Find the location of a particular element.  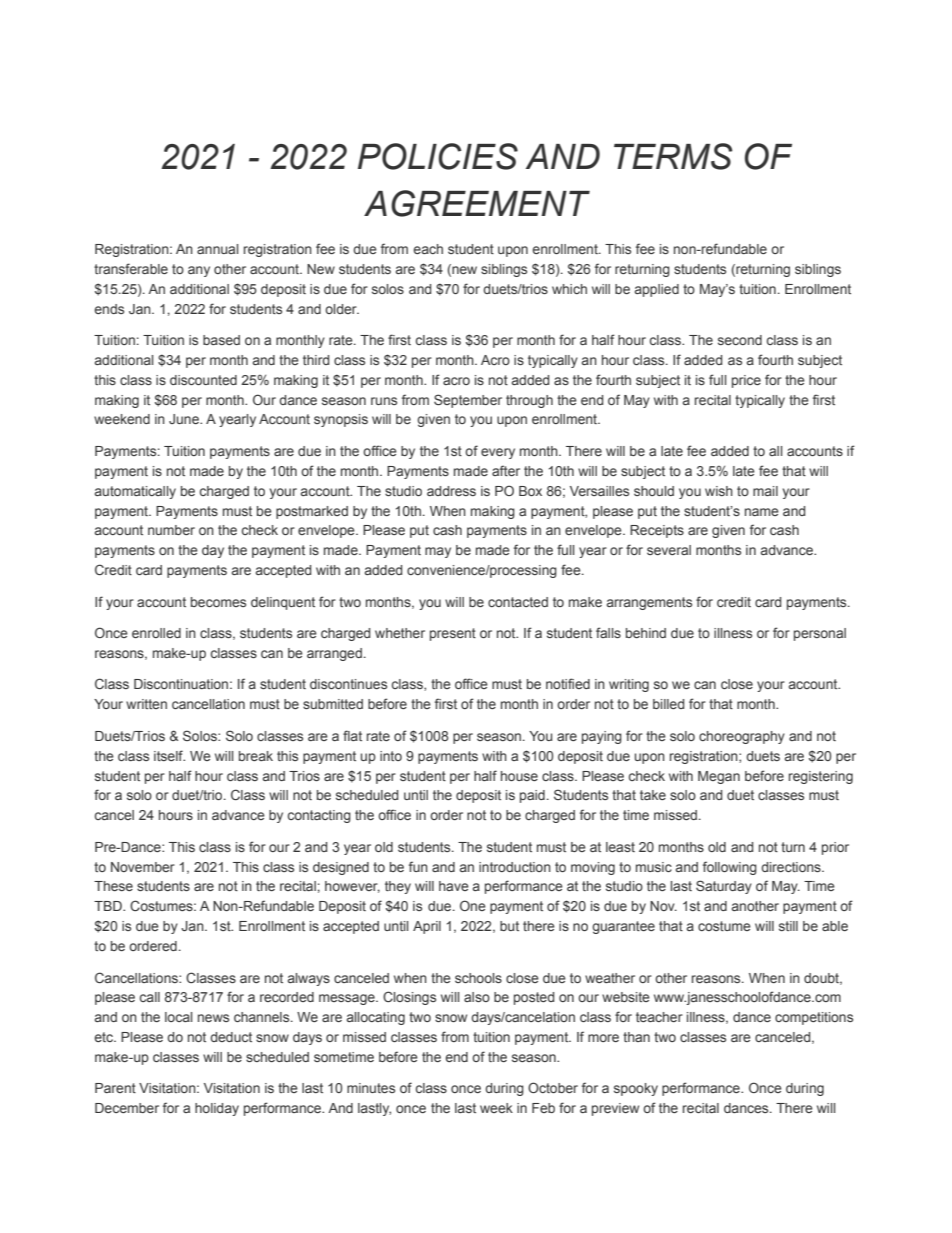

holiday is located at coordinates (217, 1109).
